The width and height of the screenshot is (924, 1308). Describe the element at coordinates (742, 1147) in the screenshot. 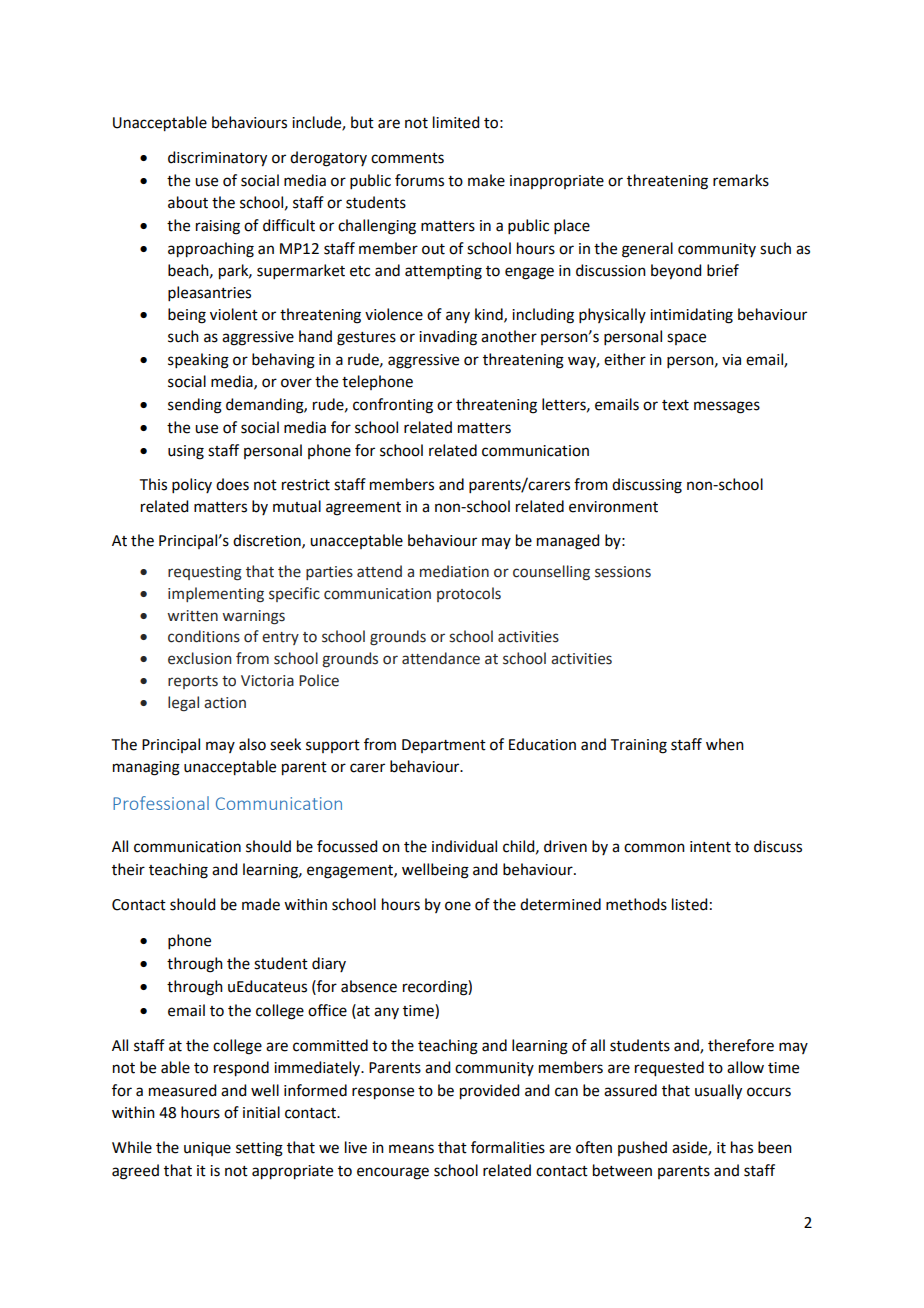

I see `has` at that location.
